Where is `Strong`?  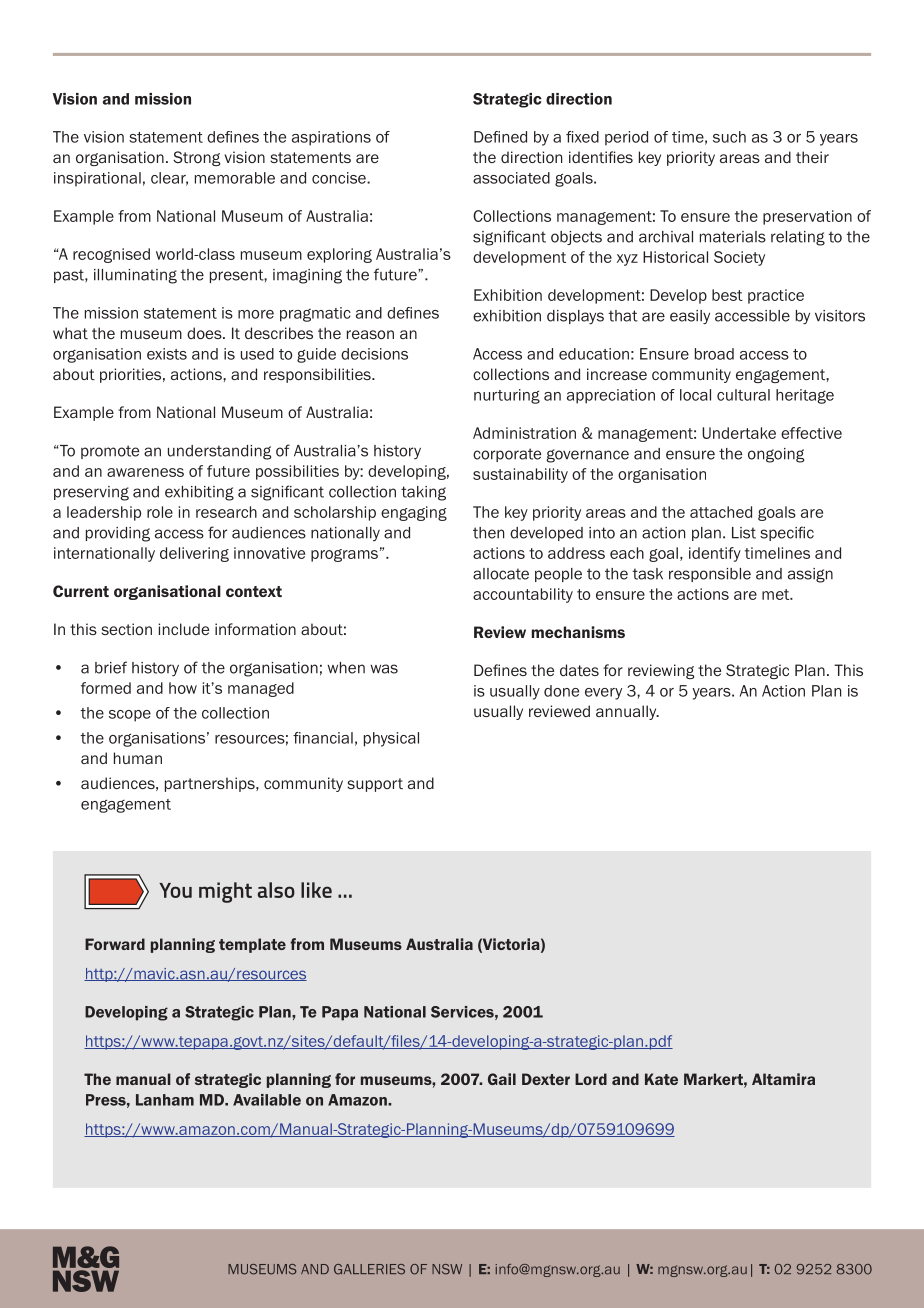 Strong is located at coordinates (196, 158).
